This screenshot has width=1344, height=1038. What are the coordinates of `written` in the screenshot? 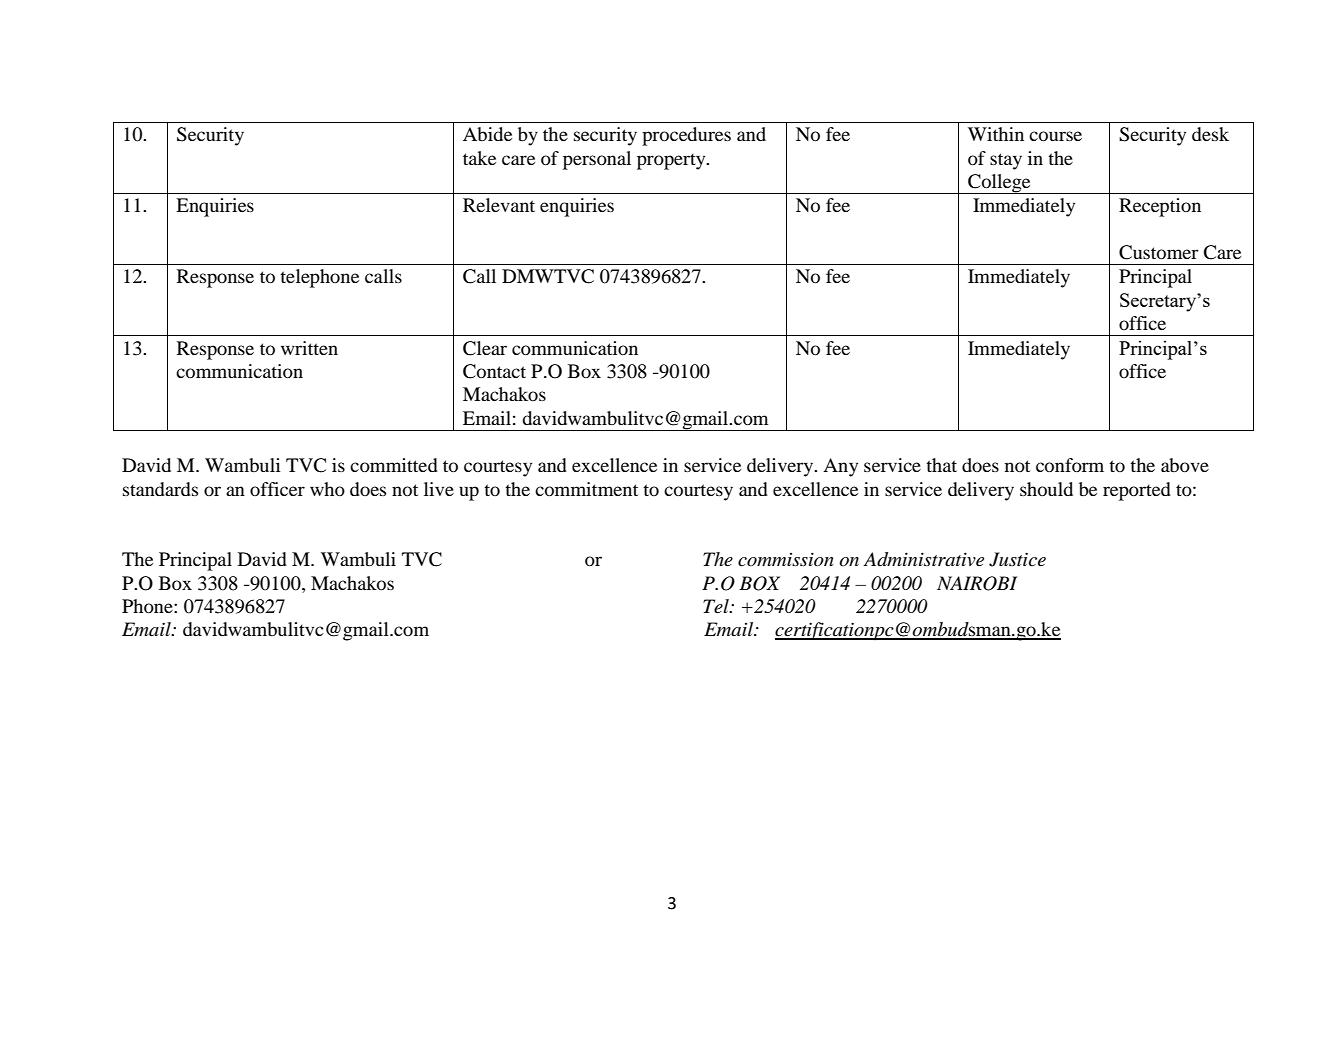 It's located at (309, 348).
